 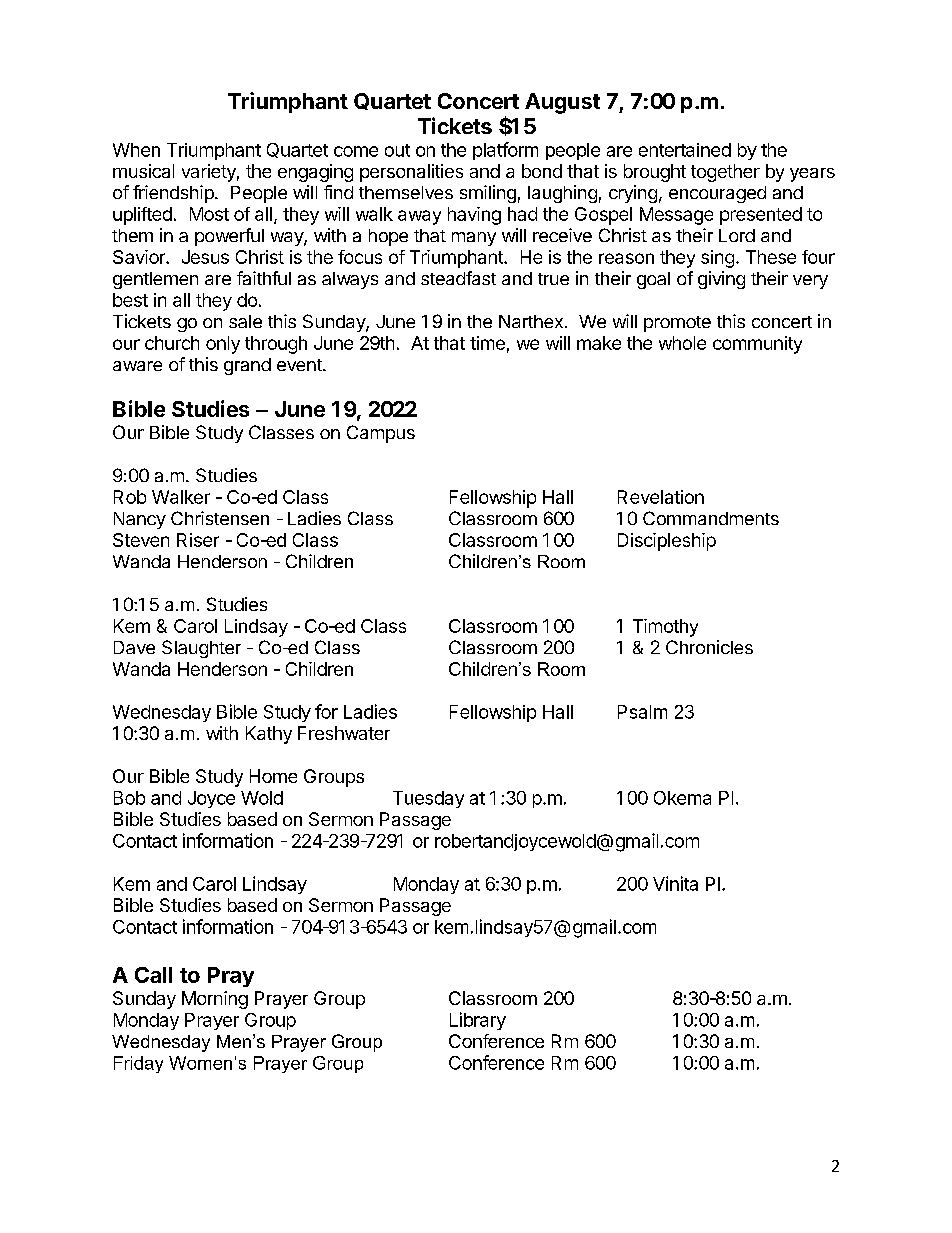 I want to click on Library, so click(x=478, y=1021).
